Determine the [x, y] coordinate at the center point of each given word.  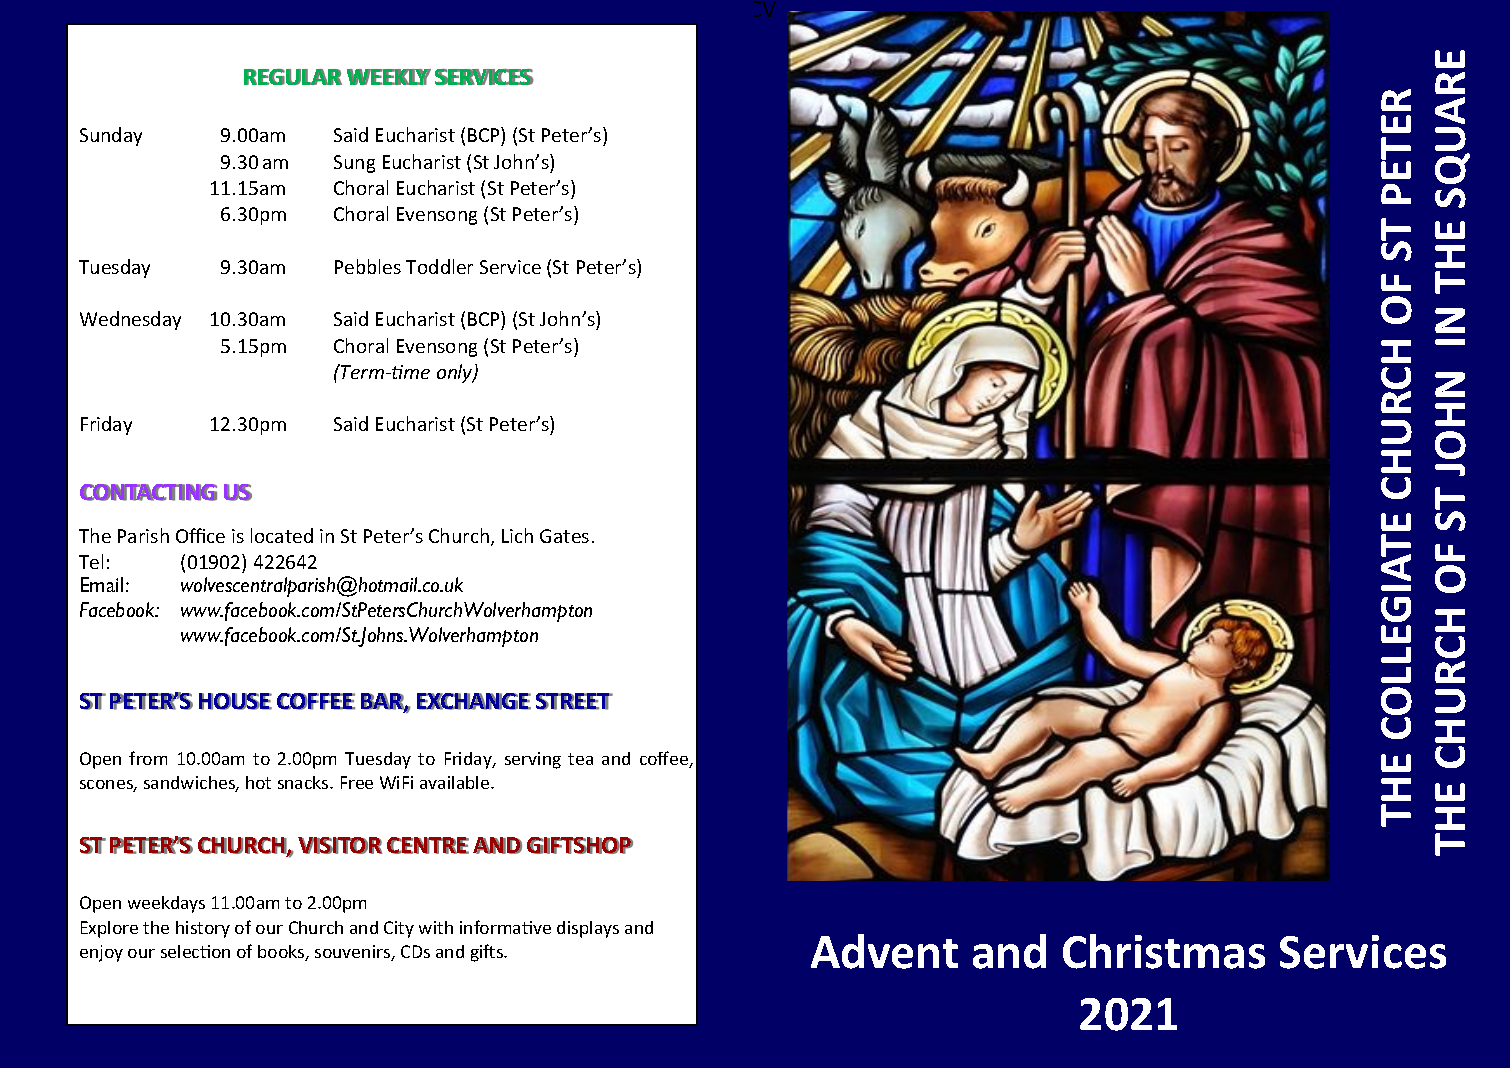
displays [588, 929]
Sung [354, 164]
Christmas [1164, 951]
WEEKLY [389, 77]
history [203, 929]
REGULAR [293, 77]
